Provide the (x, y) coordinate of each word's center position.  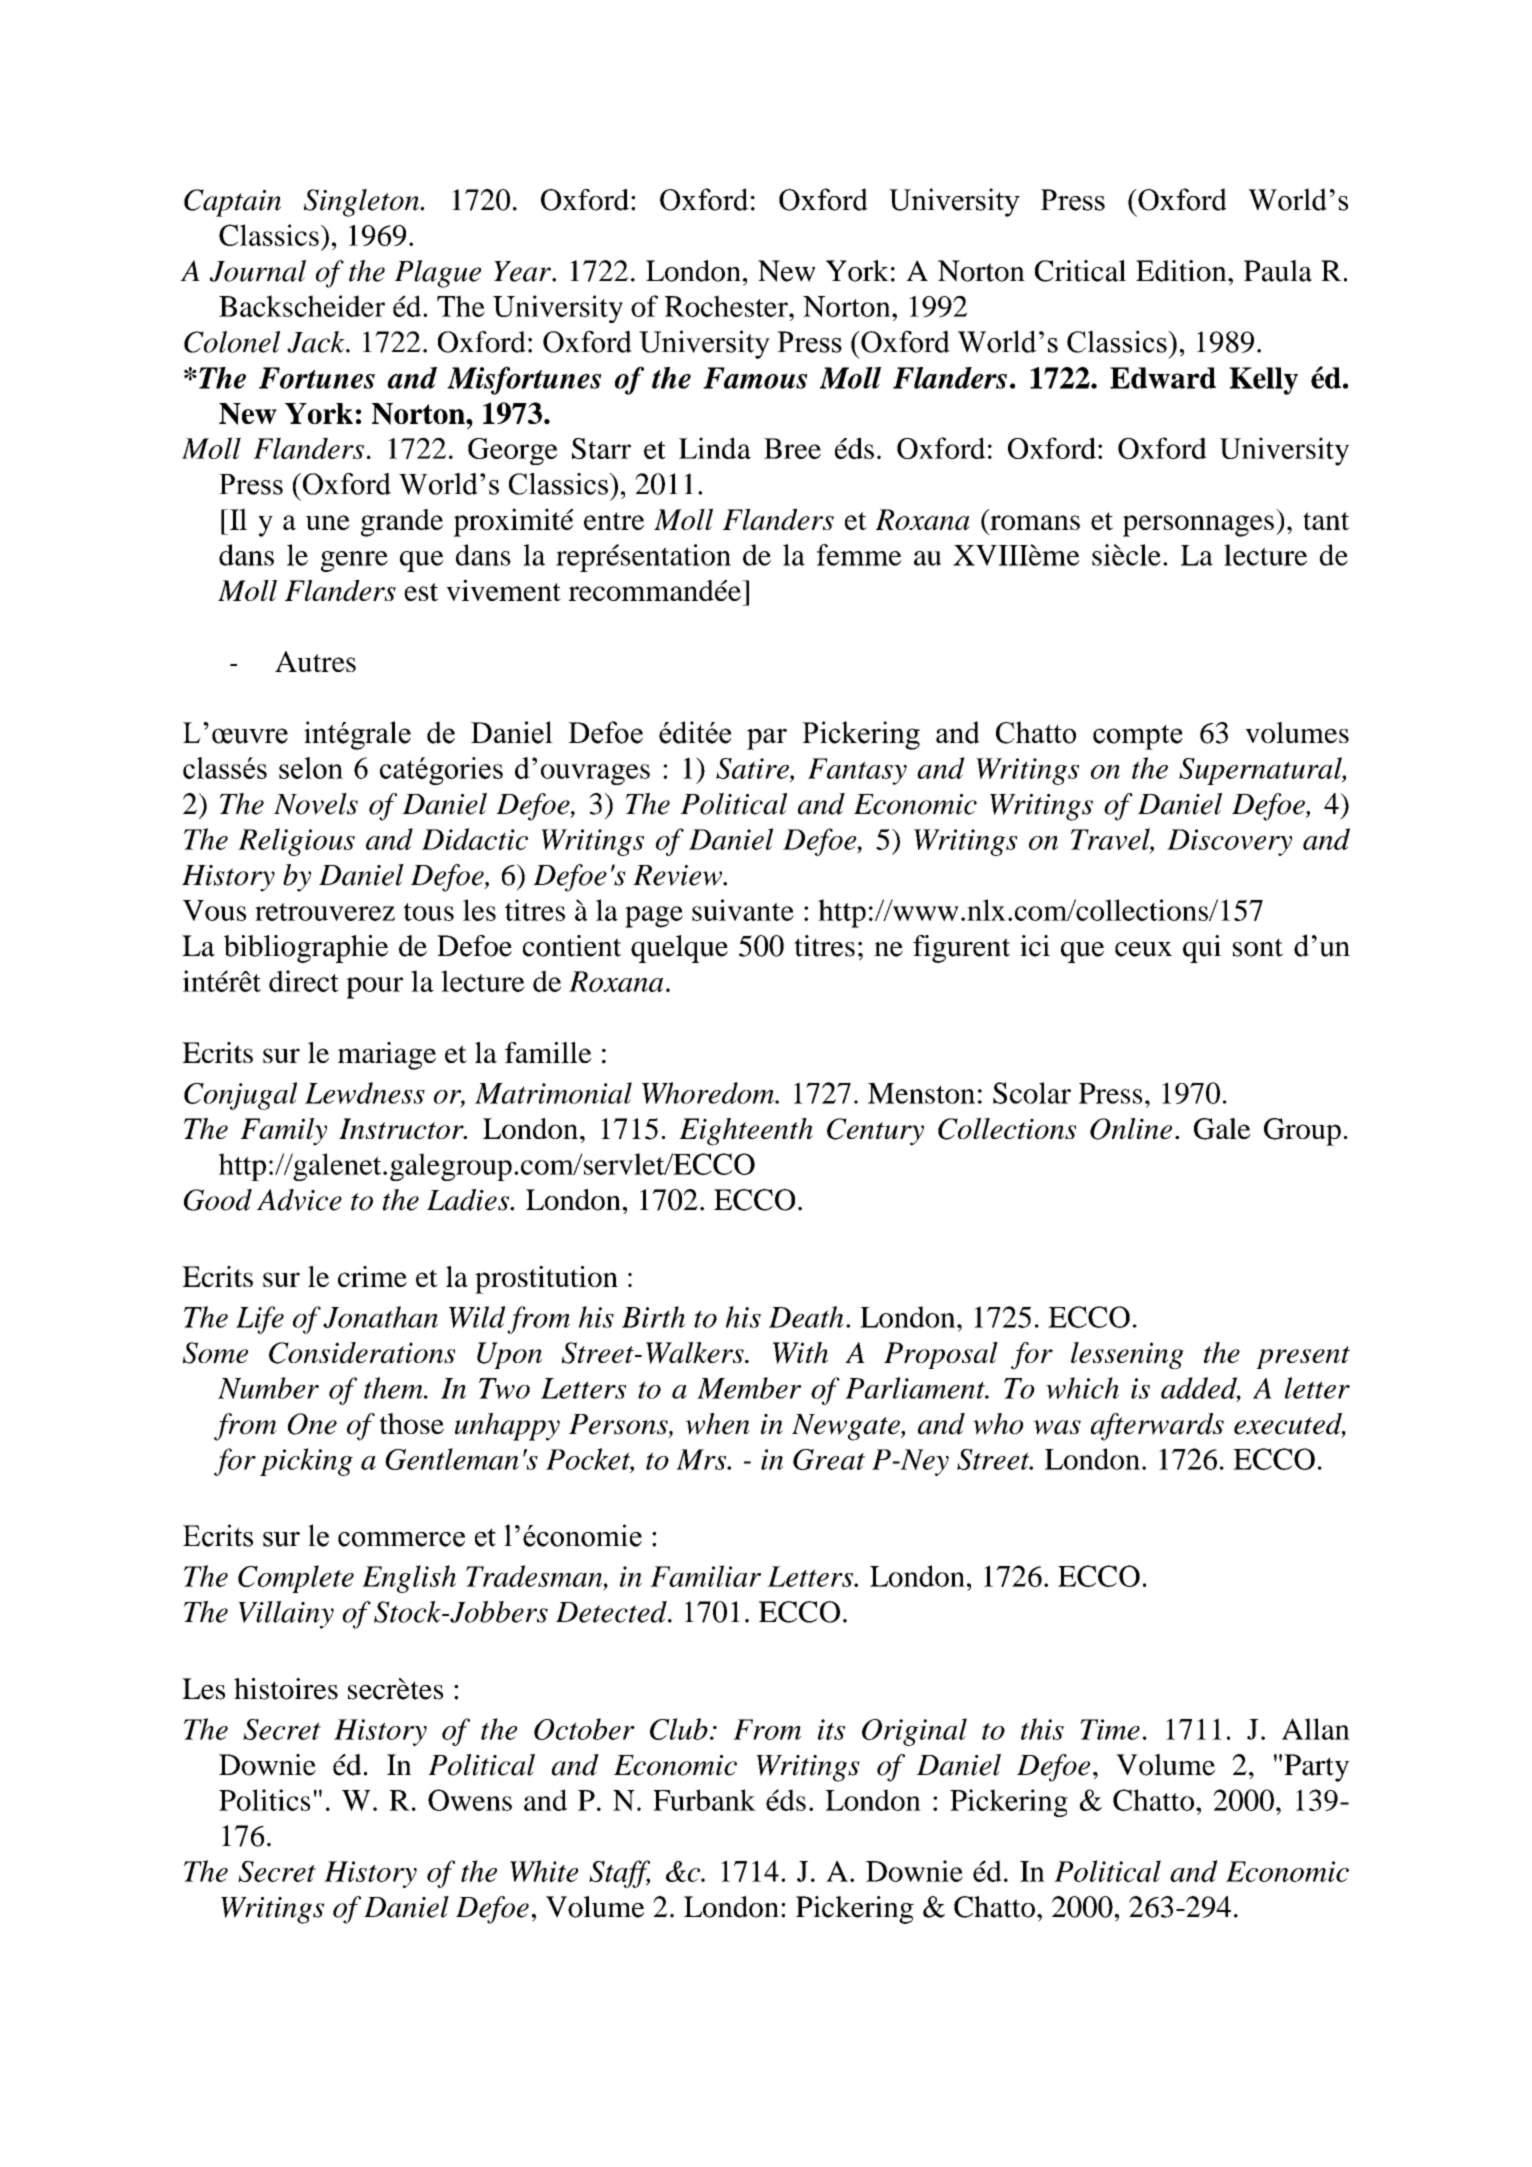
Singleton (363, 203)
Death (806, 1317)
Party (1316, 1768)
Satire (753, 768)
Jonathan (380, 1317)
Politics (264, 1800)
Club (679, 1729)
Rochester (727, 306)
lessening (1127, 1356)
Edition (1182, 271)
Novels (316, 804)
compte (1138, 737)
